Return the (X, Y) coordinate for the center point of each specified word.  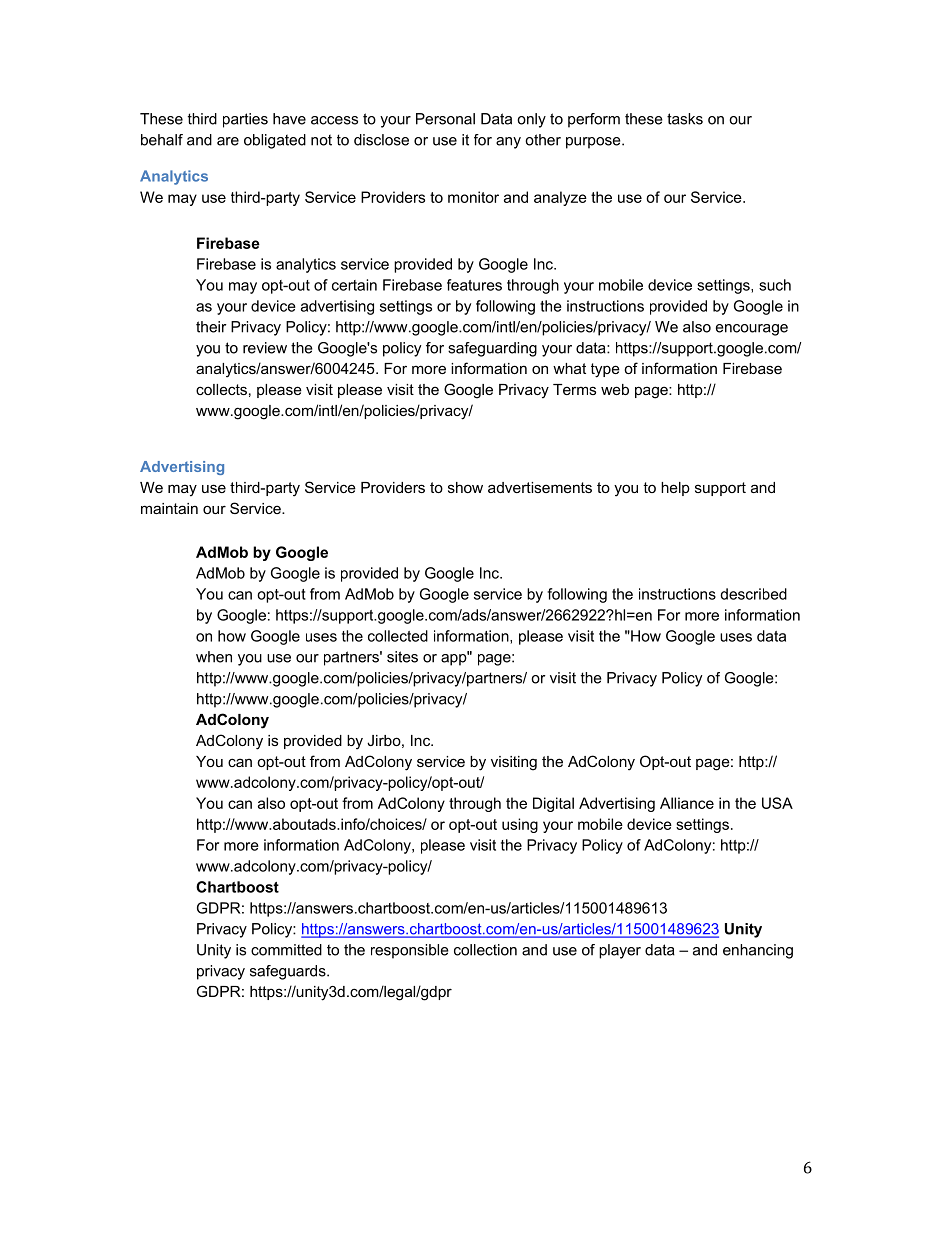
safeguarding (492, 349)
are (228, 141)
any (508, 143)
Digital (553, 804)
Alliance (687, 803)
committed (286, 950)
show (465, 487)
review (265, 348)
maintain (169, 508)
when (214, 657)
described (753, 594)
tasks (685, 119)
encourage (752, 330)
